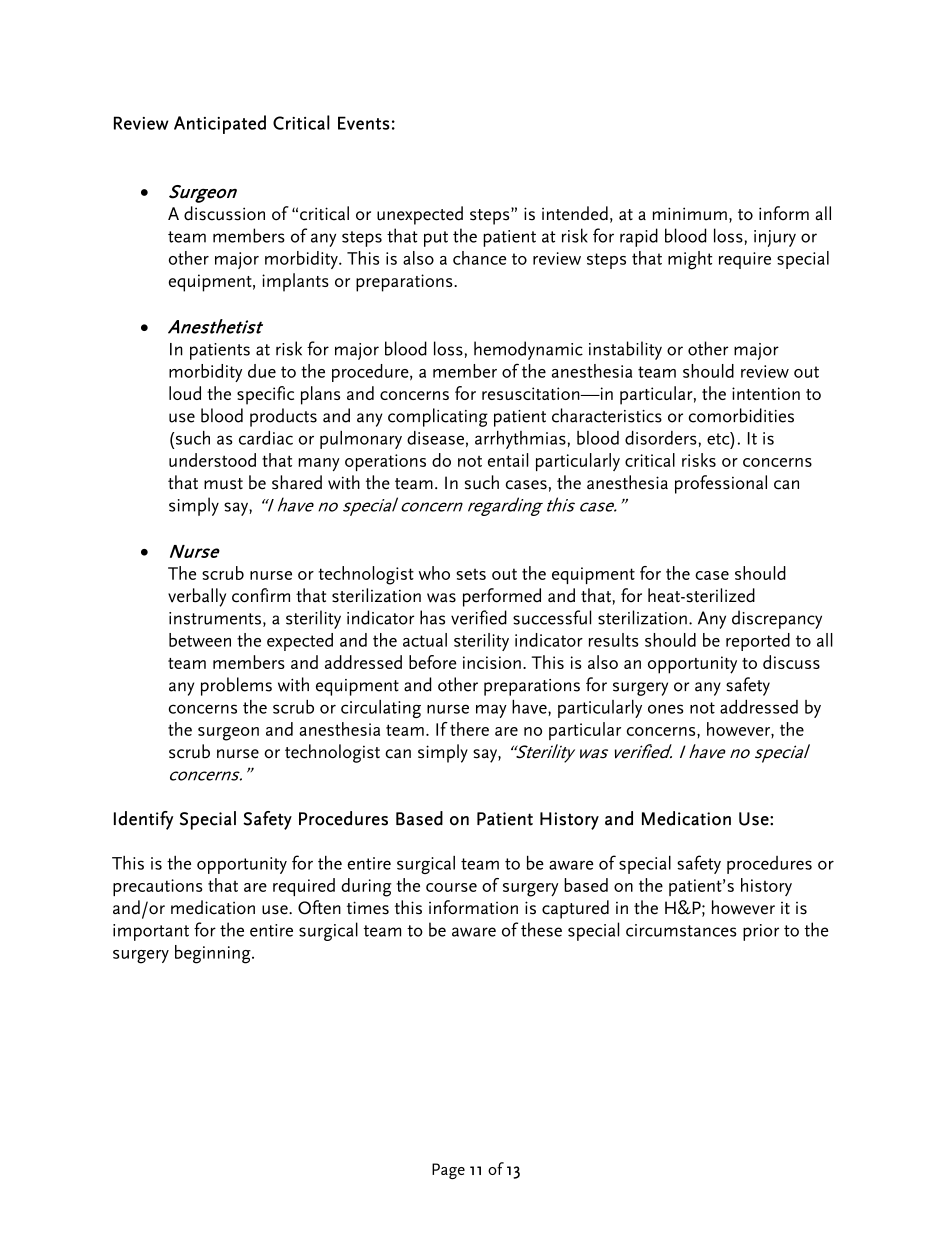 The height and width of the screenshot is (1233, 952). I want to click on loud, so click(185, 393).
